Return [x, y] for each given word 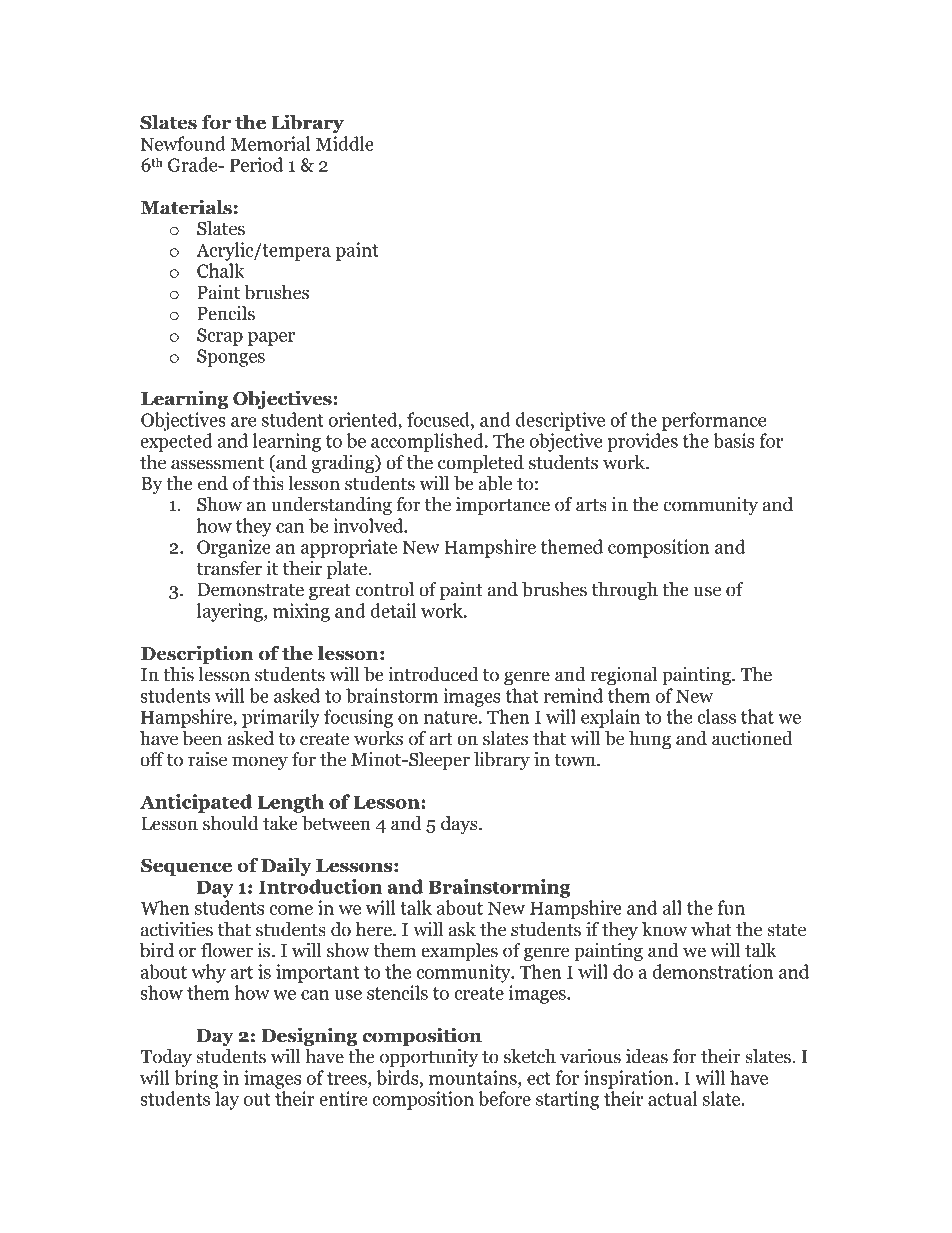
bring [196, 1079]
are [243, 422]
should [231, 823]
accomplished [428, 442]
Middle [345, 143]
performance [714, 421]
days [460, 825]
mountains [474, 1077]
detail [393, 610]
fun [731, 907]
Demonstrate [250, 590]
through [624, 591]
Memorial [271, 143]
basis [733, 440]
